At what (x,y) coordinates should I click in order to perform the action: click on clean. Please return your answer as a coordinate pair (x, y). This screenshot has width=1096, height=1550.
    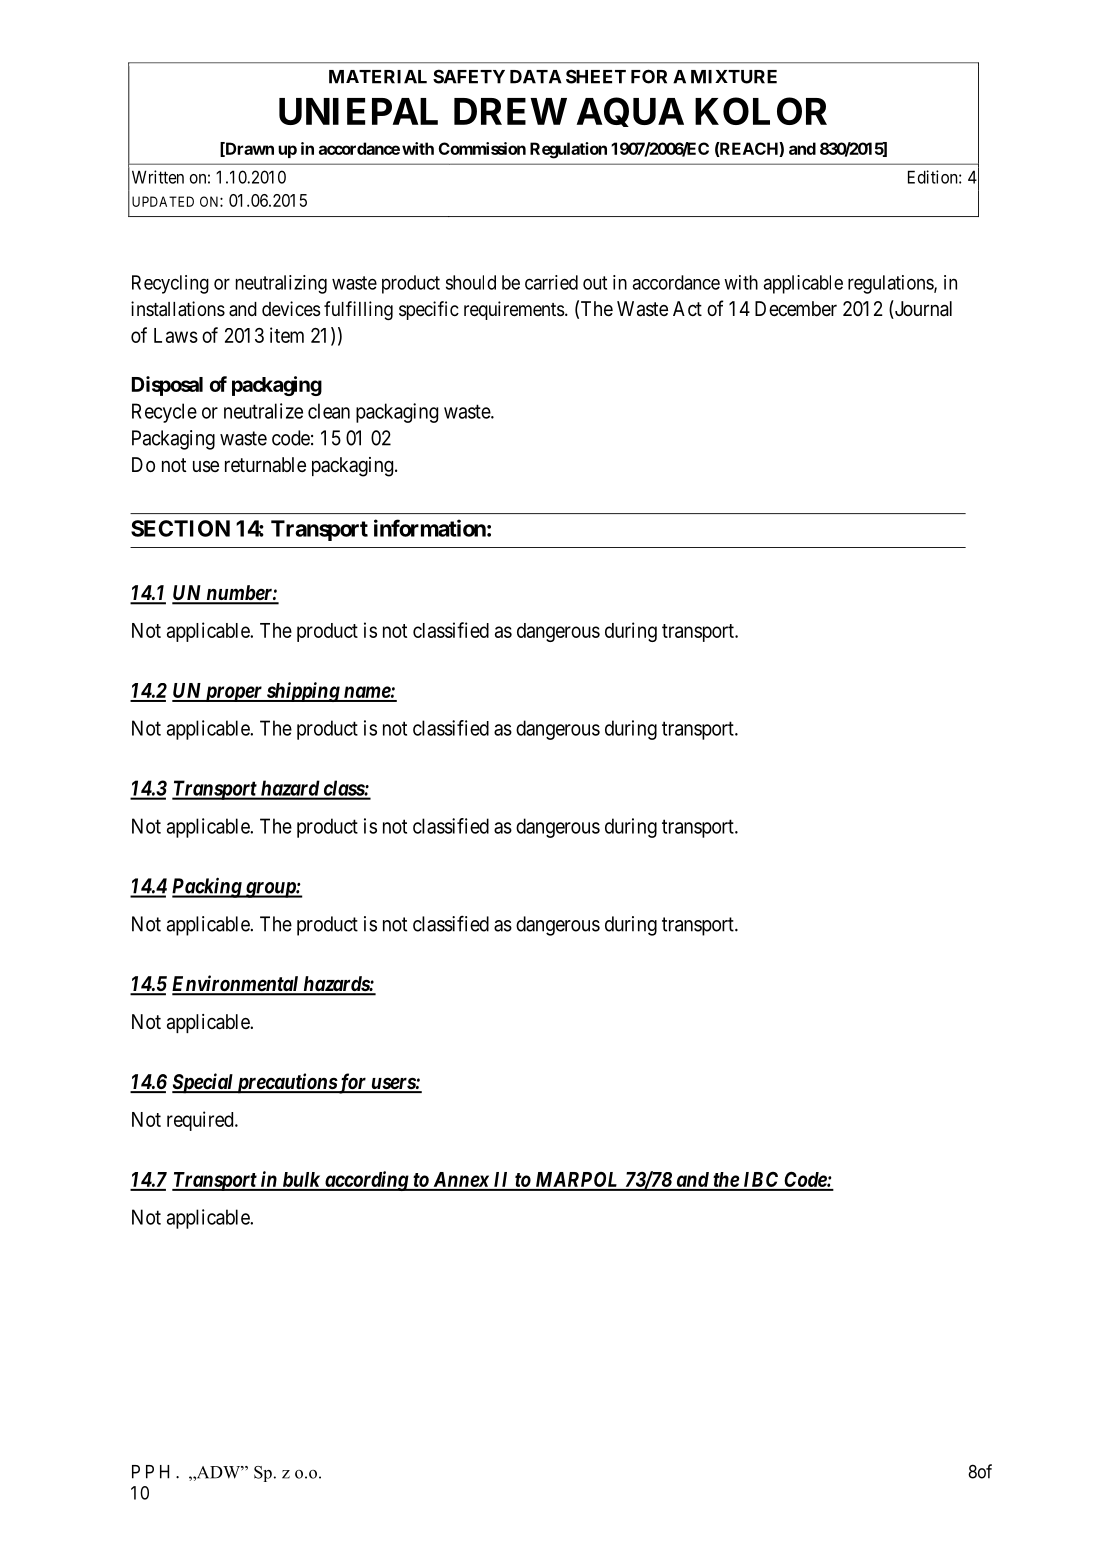
    Looking at the image, I should click on (329, 411).
